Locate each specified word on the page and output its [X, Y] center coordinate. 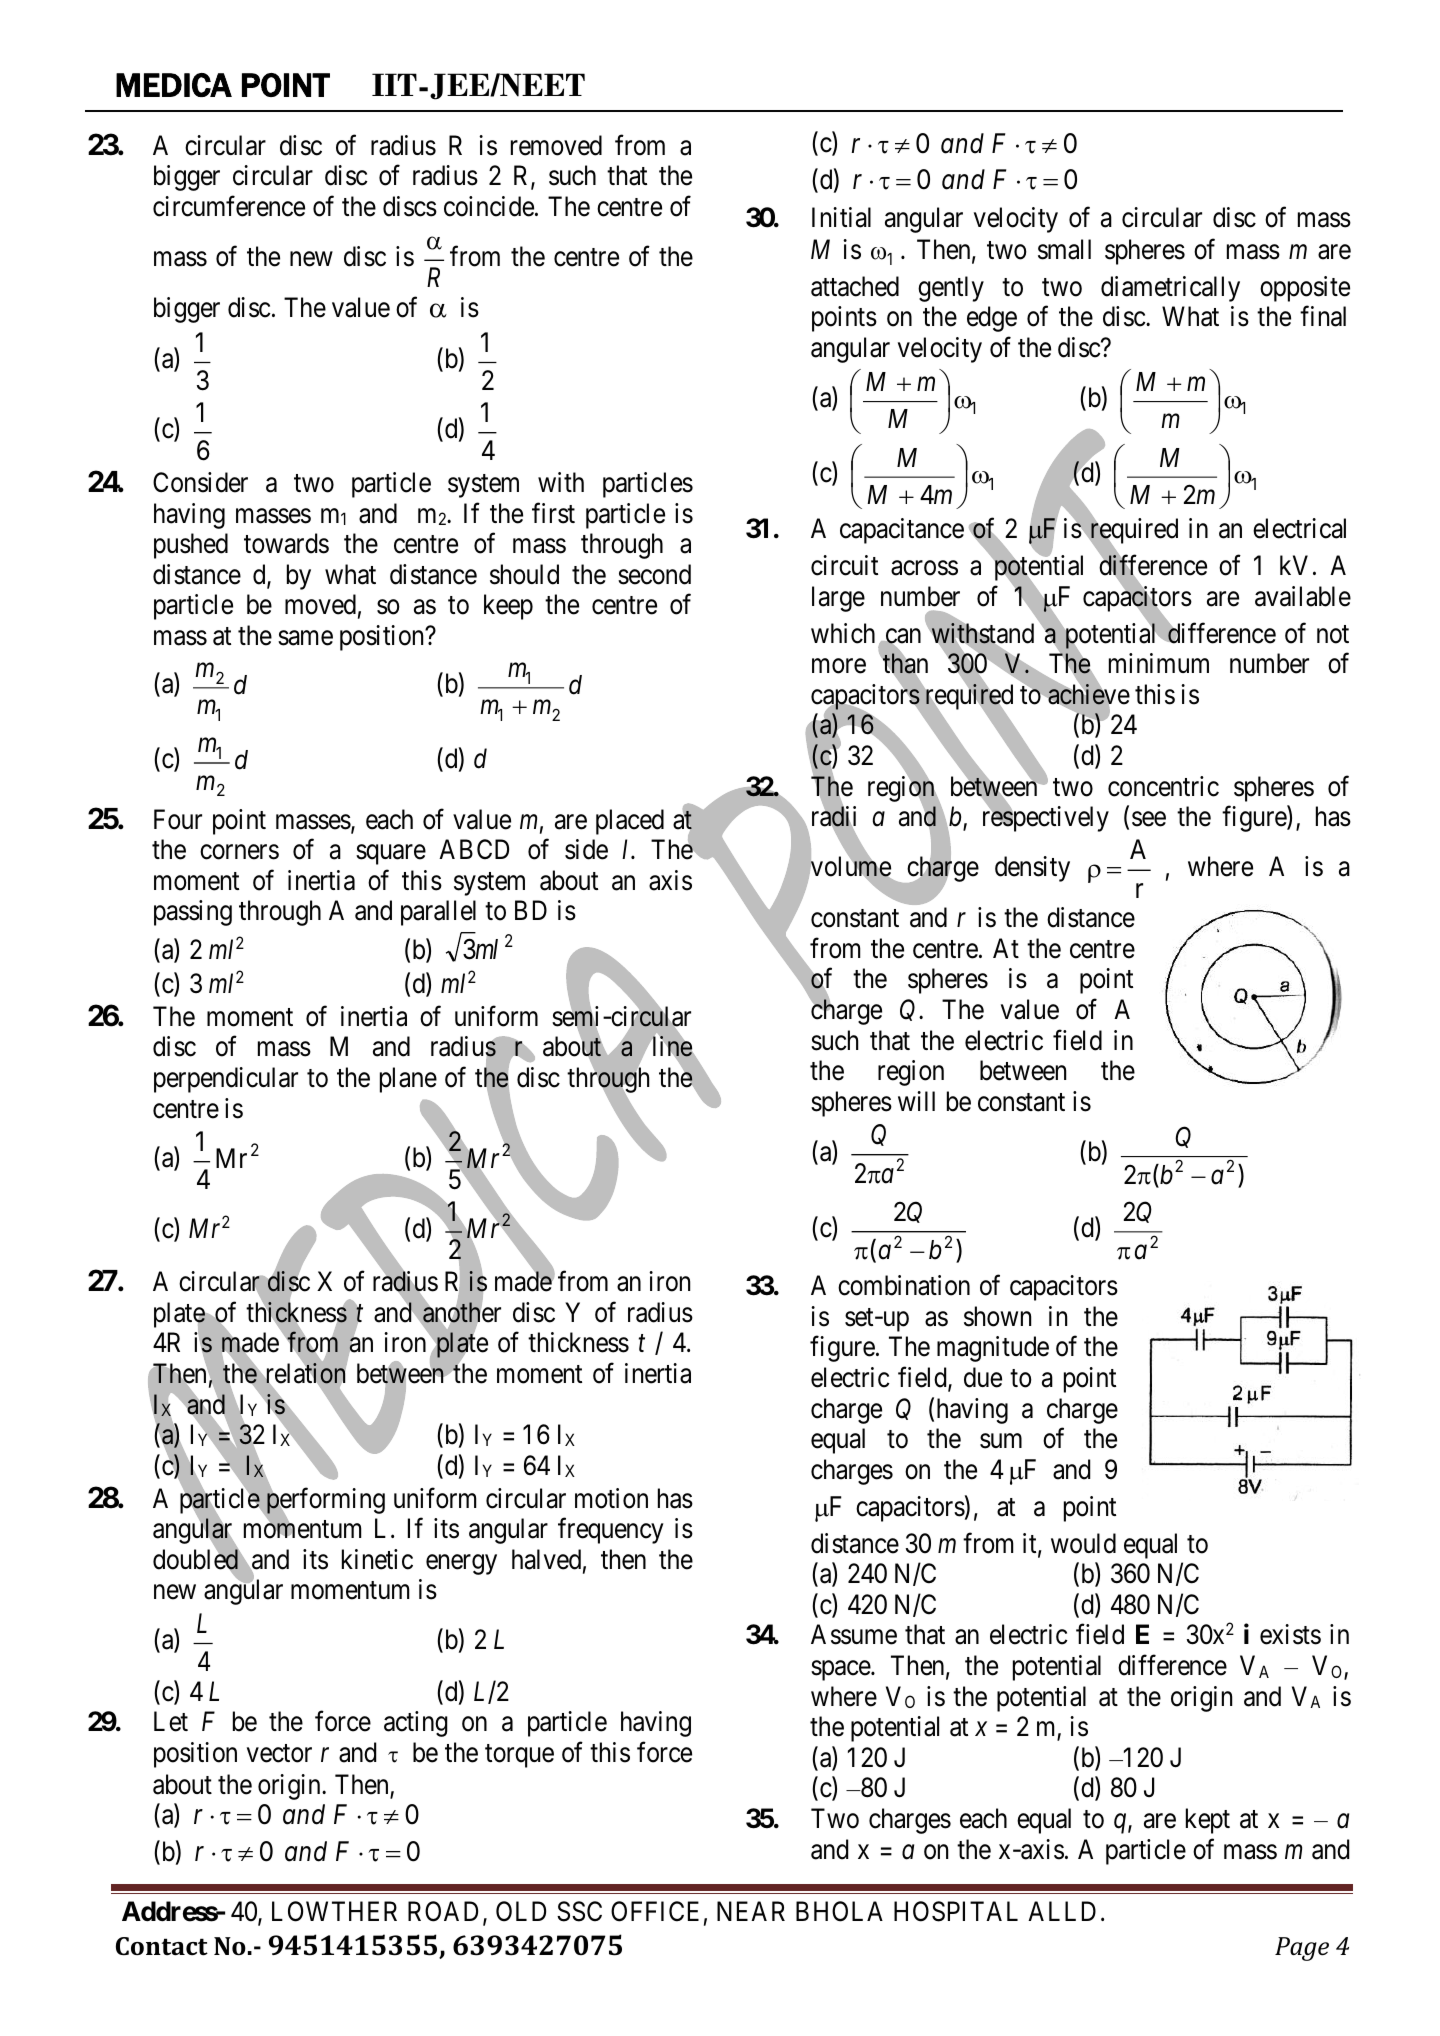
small [1064, 249]
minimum [1159, 663]
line [672, 1046]
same [305, 638]
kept [1208, 1821]
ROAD [443, 1911]
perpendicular [226, 1080]
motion [611, 1498]
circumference [229, 206]
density [1032, 869]
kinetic [377, 1559]
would [1083, 1543]
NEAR [751, 1911]
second [654, 574]
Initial [841, 217]
